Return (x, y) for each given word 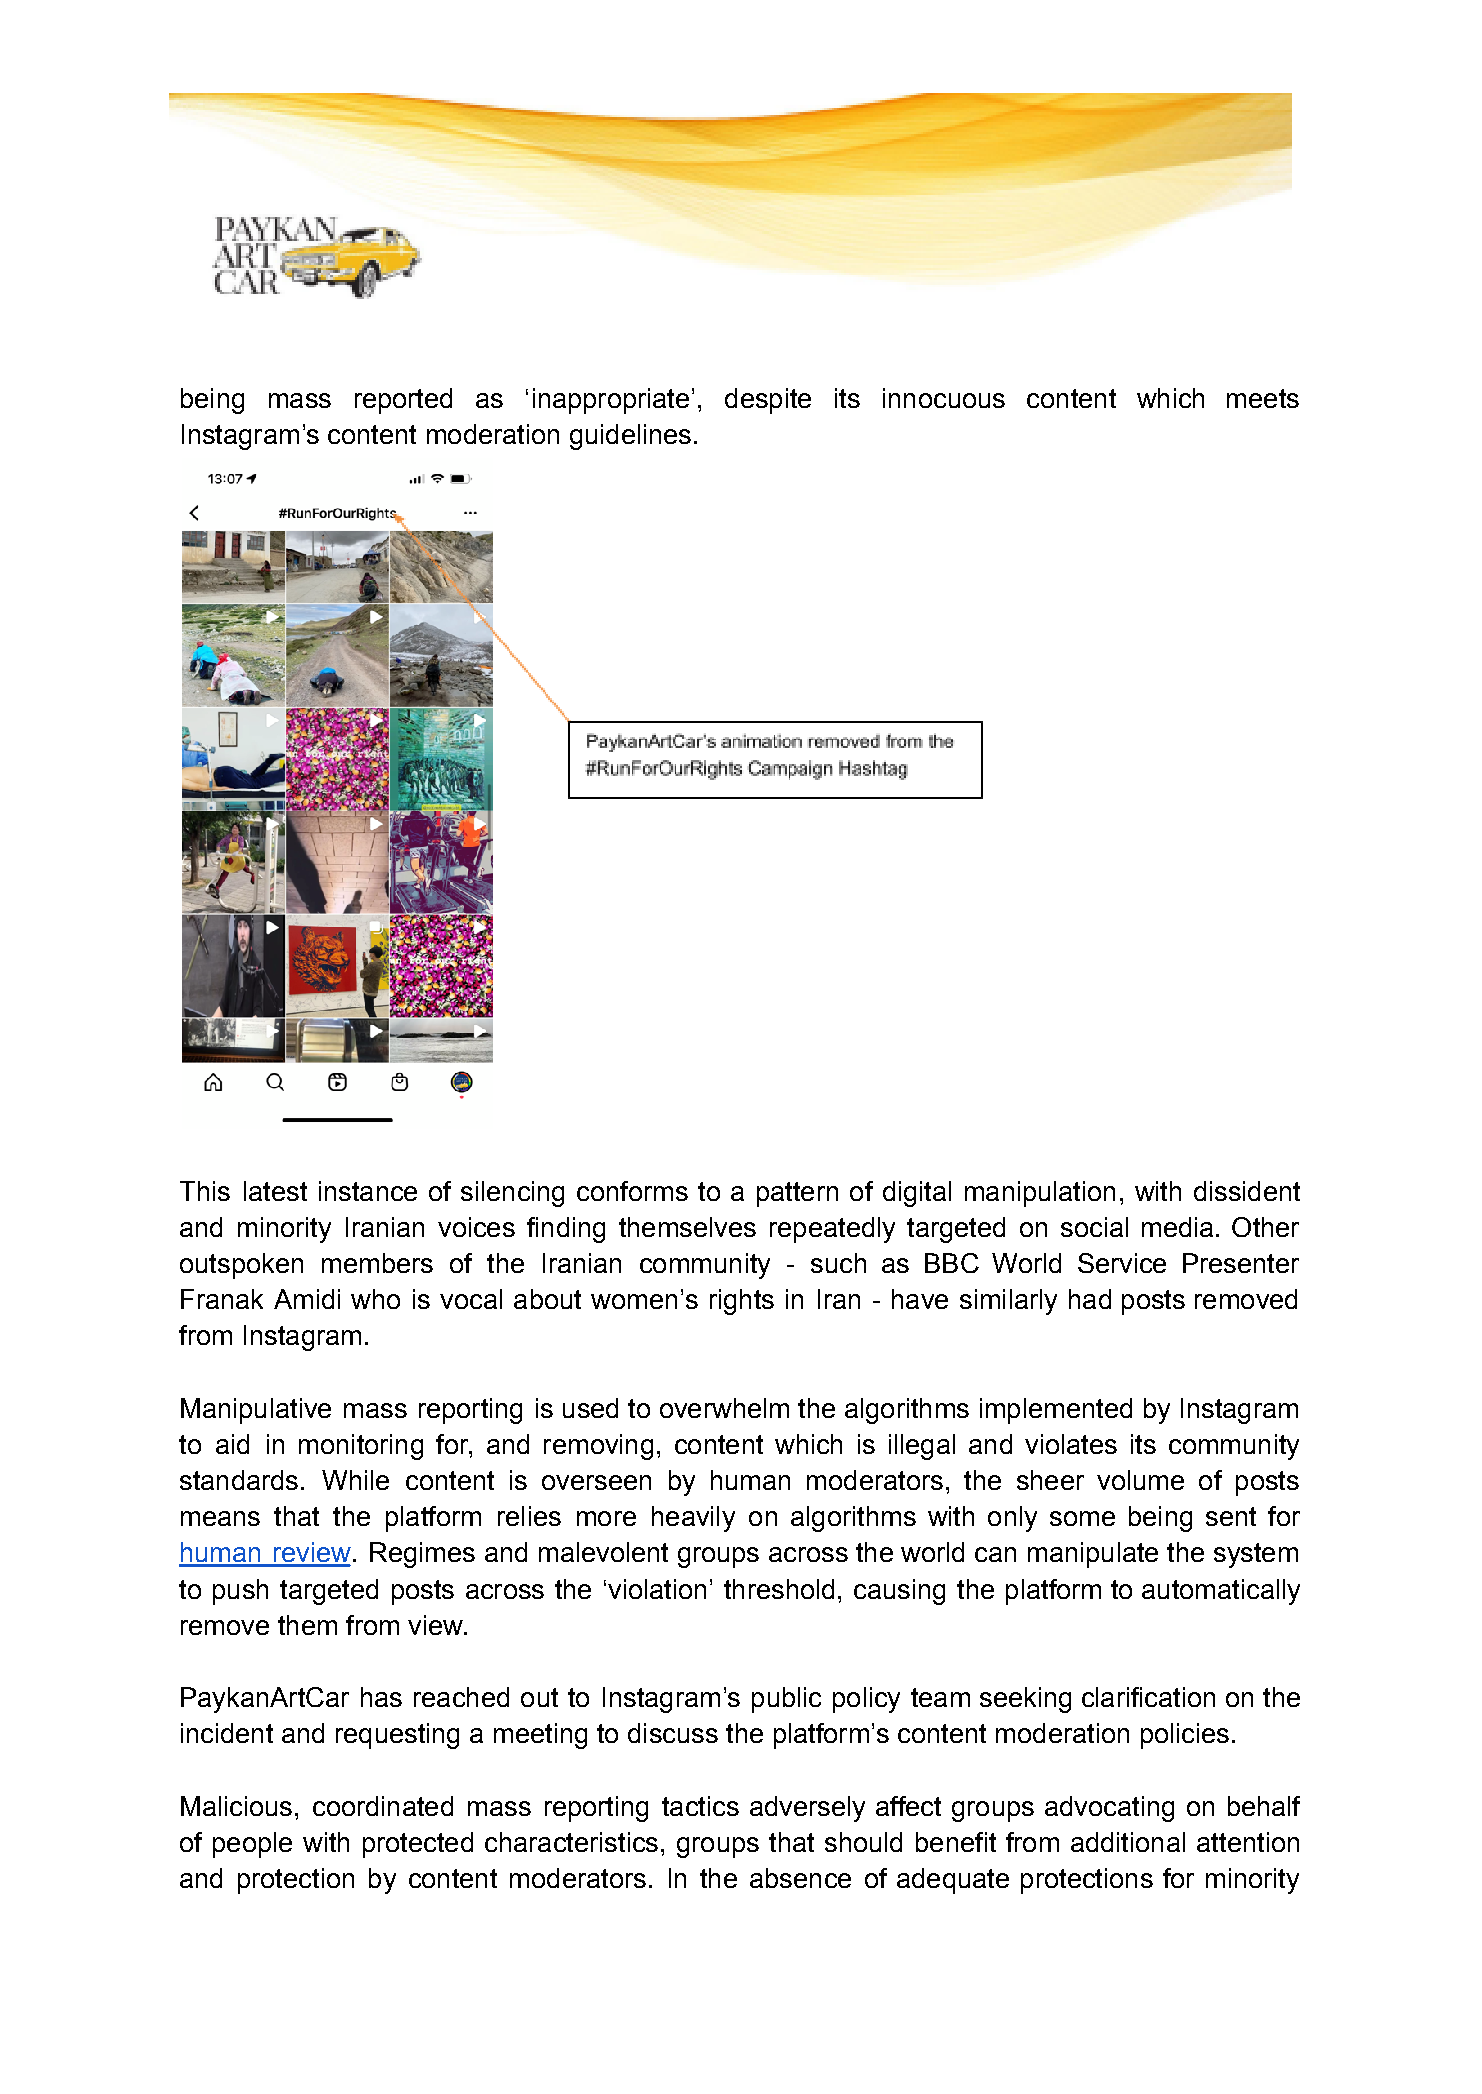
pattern (797, 1194)
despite (768, 401)
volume (1140, 1480)
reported (403, 401)
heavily (693, 1519)
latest (275, 1191)
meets (1263, 398)
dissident (1247, 1191)
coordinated (383, 1806)
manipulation (1040, 1194)
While (355, 1480)
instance (368, 1191)
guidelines (630, 437)
